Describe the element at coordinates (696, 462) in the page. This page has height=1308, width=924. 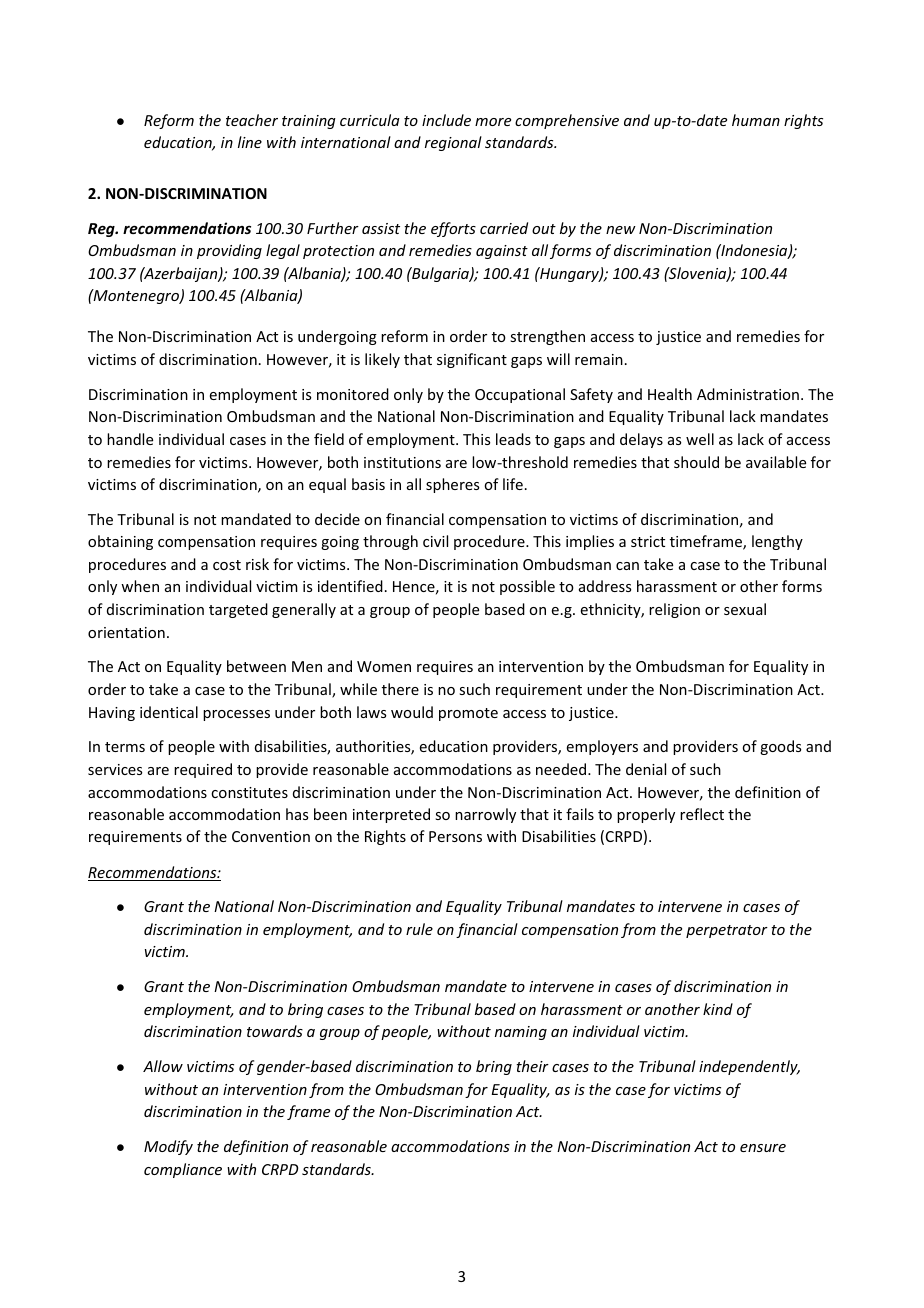
I see `should` at that location.
